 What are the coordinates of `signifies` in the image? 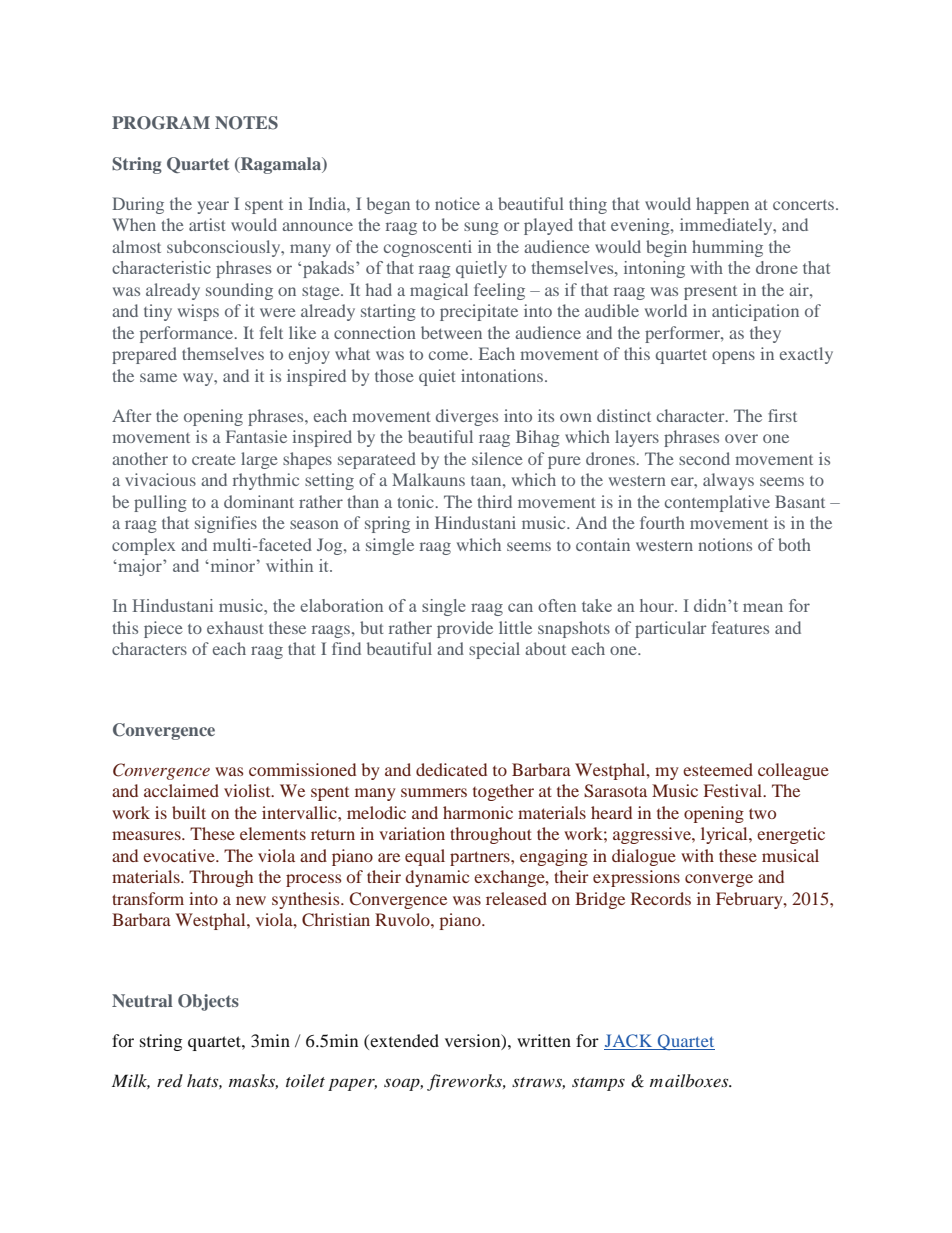 It's located at (226, 524).
